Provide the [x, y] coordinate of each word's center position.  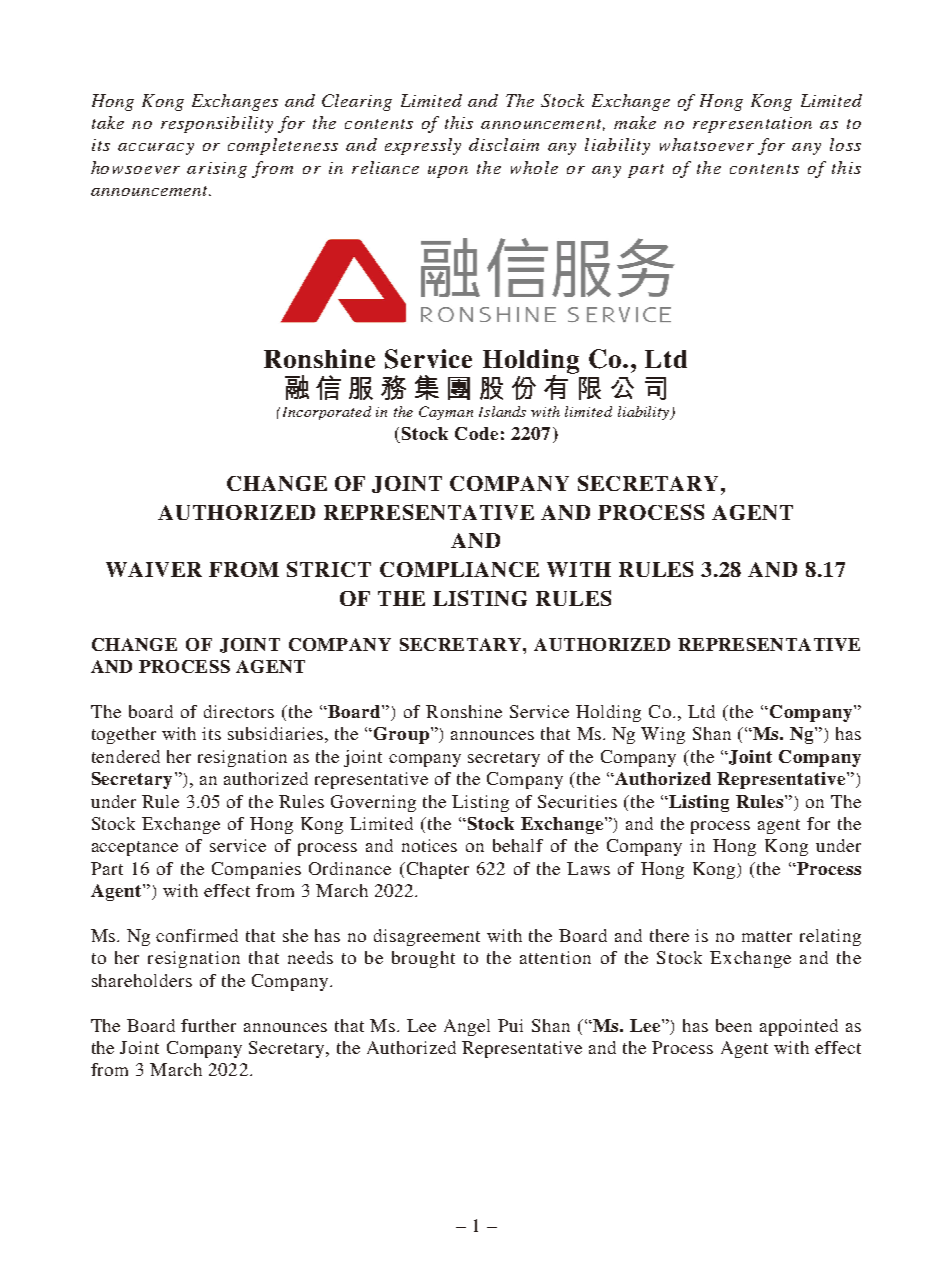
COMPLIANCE [459, 569]
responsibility [217, 124]
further [208, 1025]
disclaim [504, 144]
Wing [663, 735]
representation [752, 125]
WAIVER [154, 569]
